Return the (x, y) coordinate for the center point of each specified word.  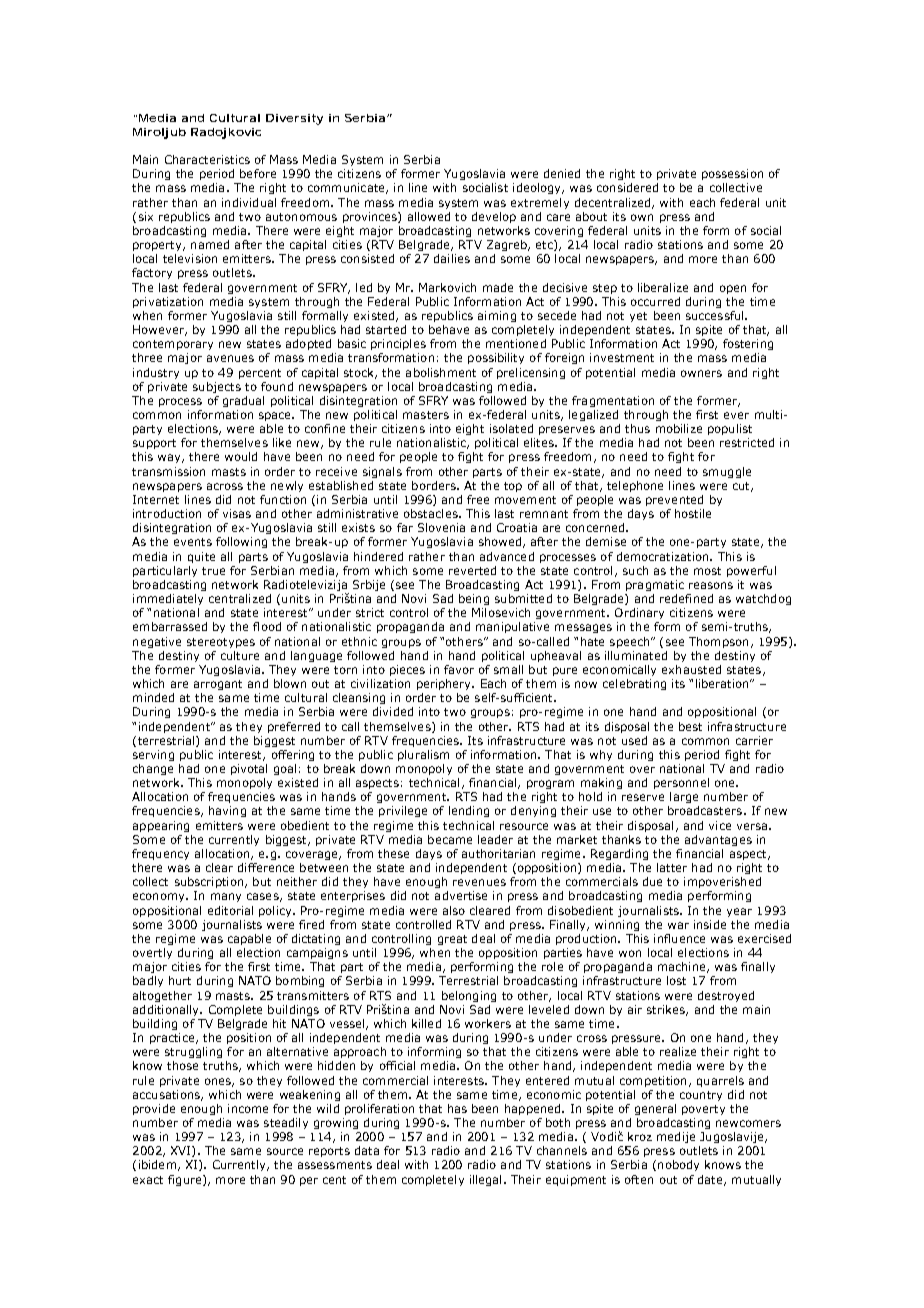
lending (469, 811)
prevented (674, 500)
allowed (429, 216)
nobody (678, 1165)
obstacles (432, 513)
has (457, 1108)
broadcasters (706, 810)
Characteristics (207, 159)
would (241, 456)
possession (732, 174)
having (227, 811)
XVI (182, 1151)
